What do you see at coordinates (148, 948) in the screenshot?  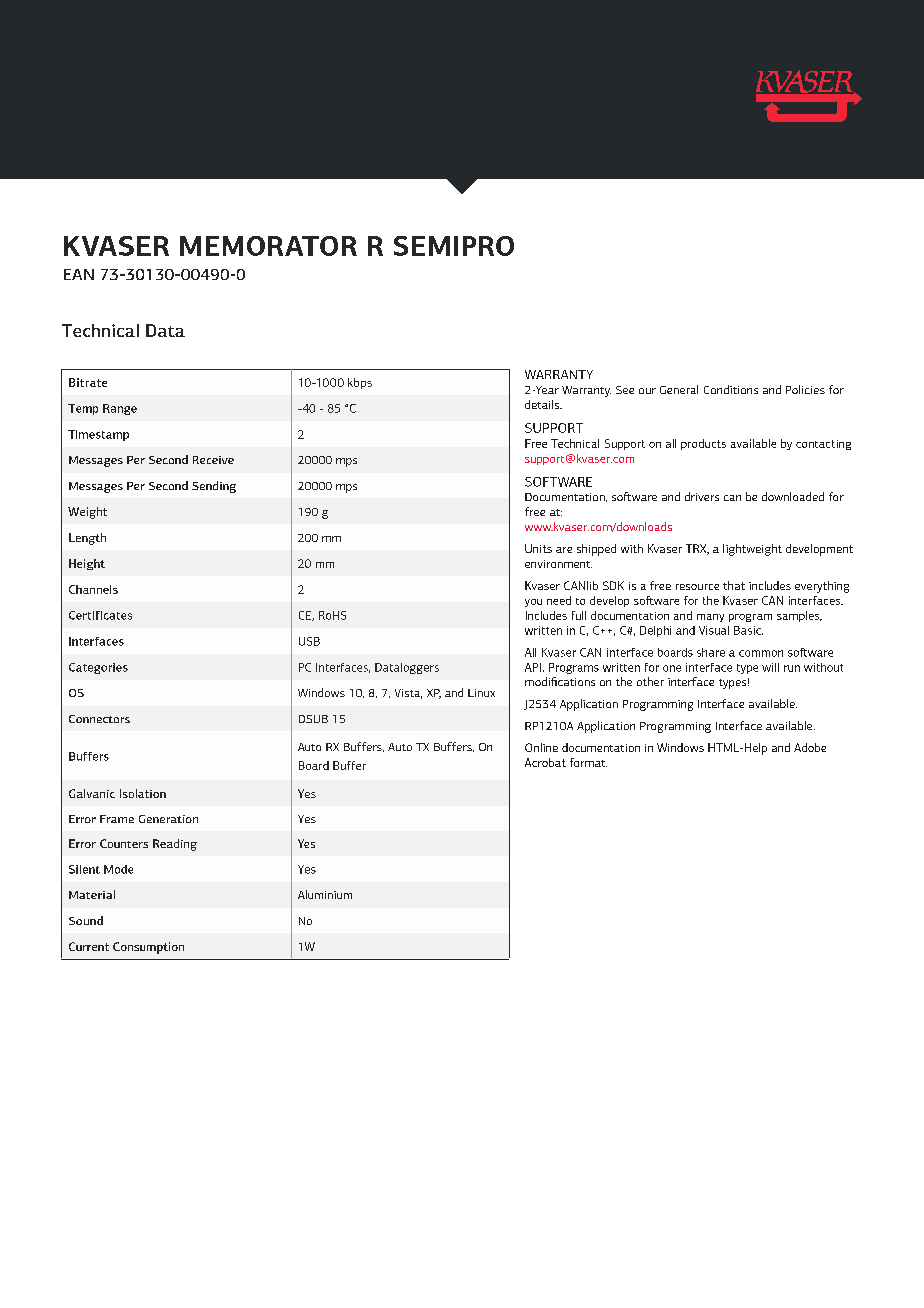 I see `Consumption` at bounding box center [148, 948].
